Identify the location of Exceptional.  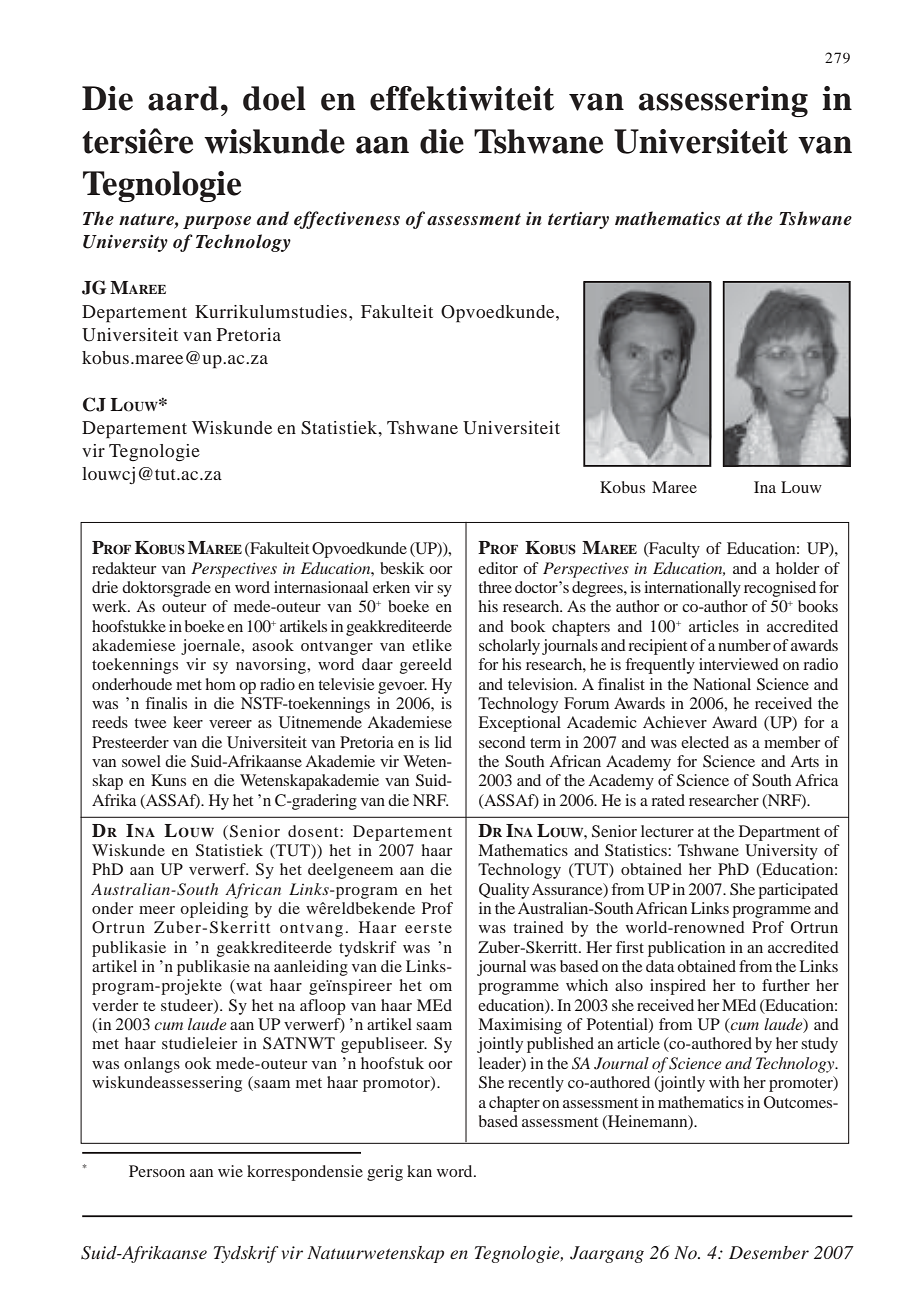
(520, 724).
